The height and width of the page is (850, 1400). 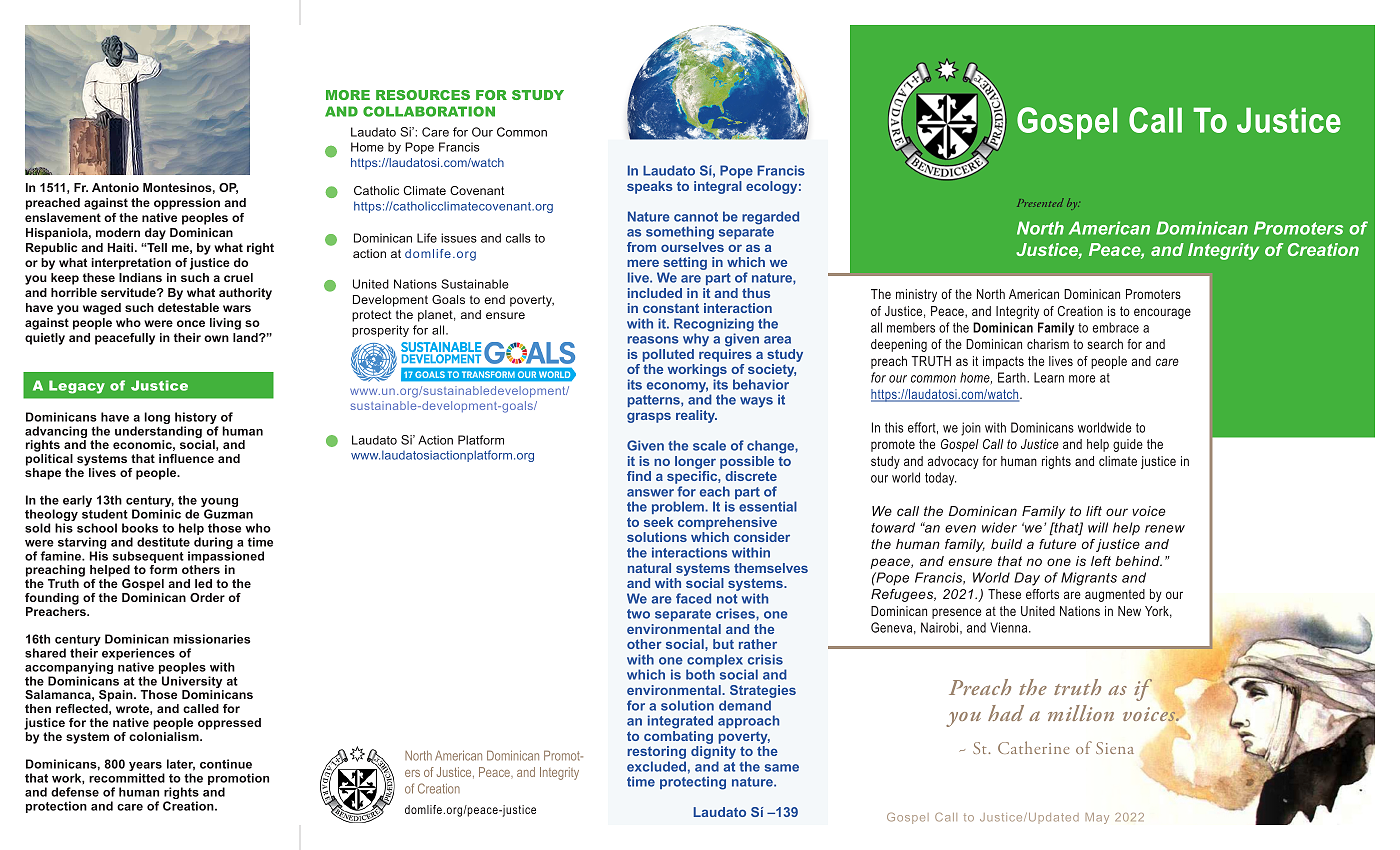 I want to click on Presented, so click(x=1040, y=202).
